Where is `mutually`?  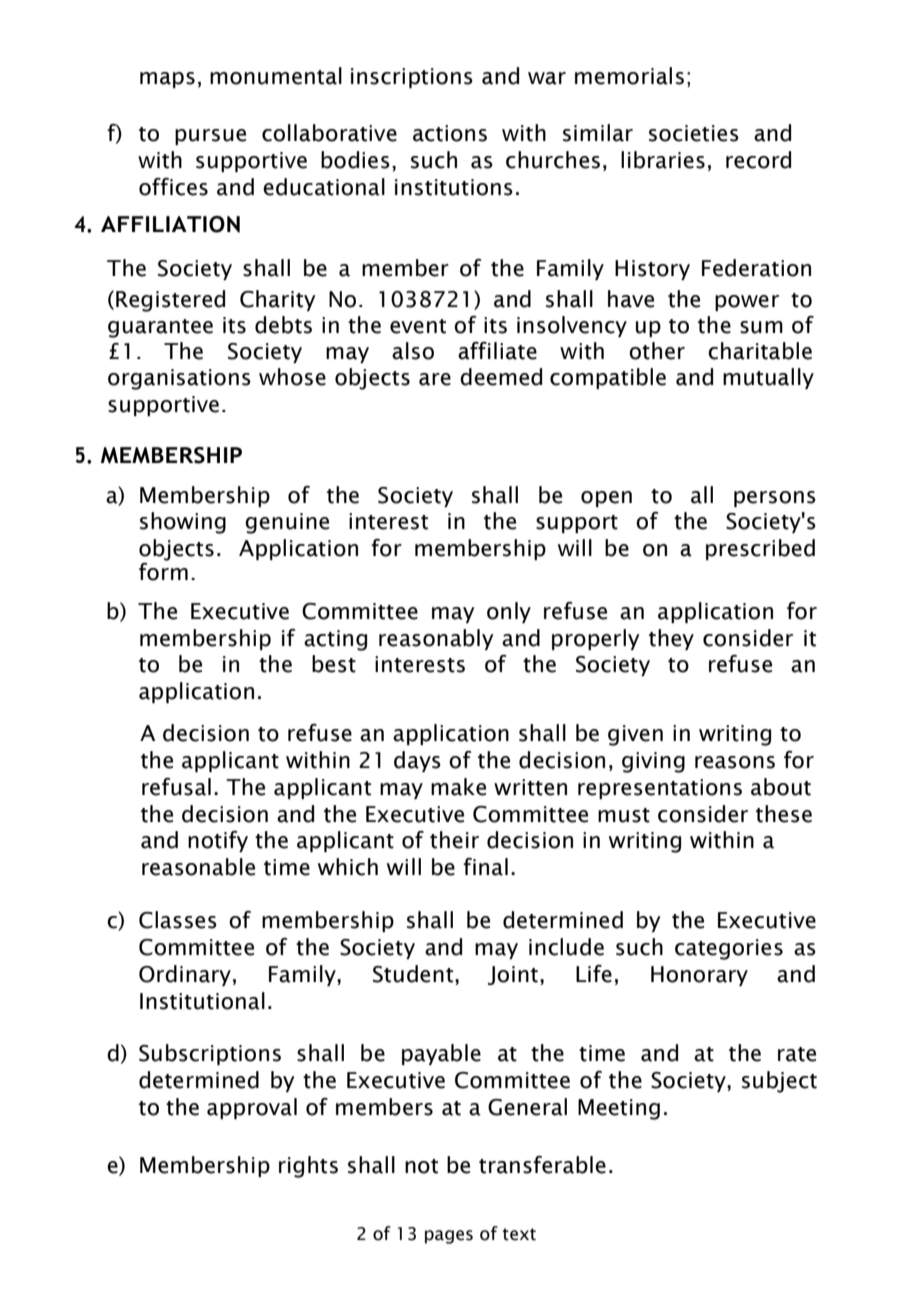 mutually is located at coordinates (768, 378).
